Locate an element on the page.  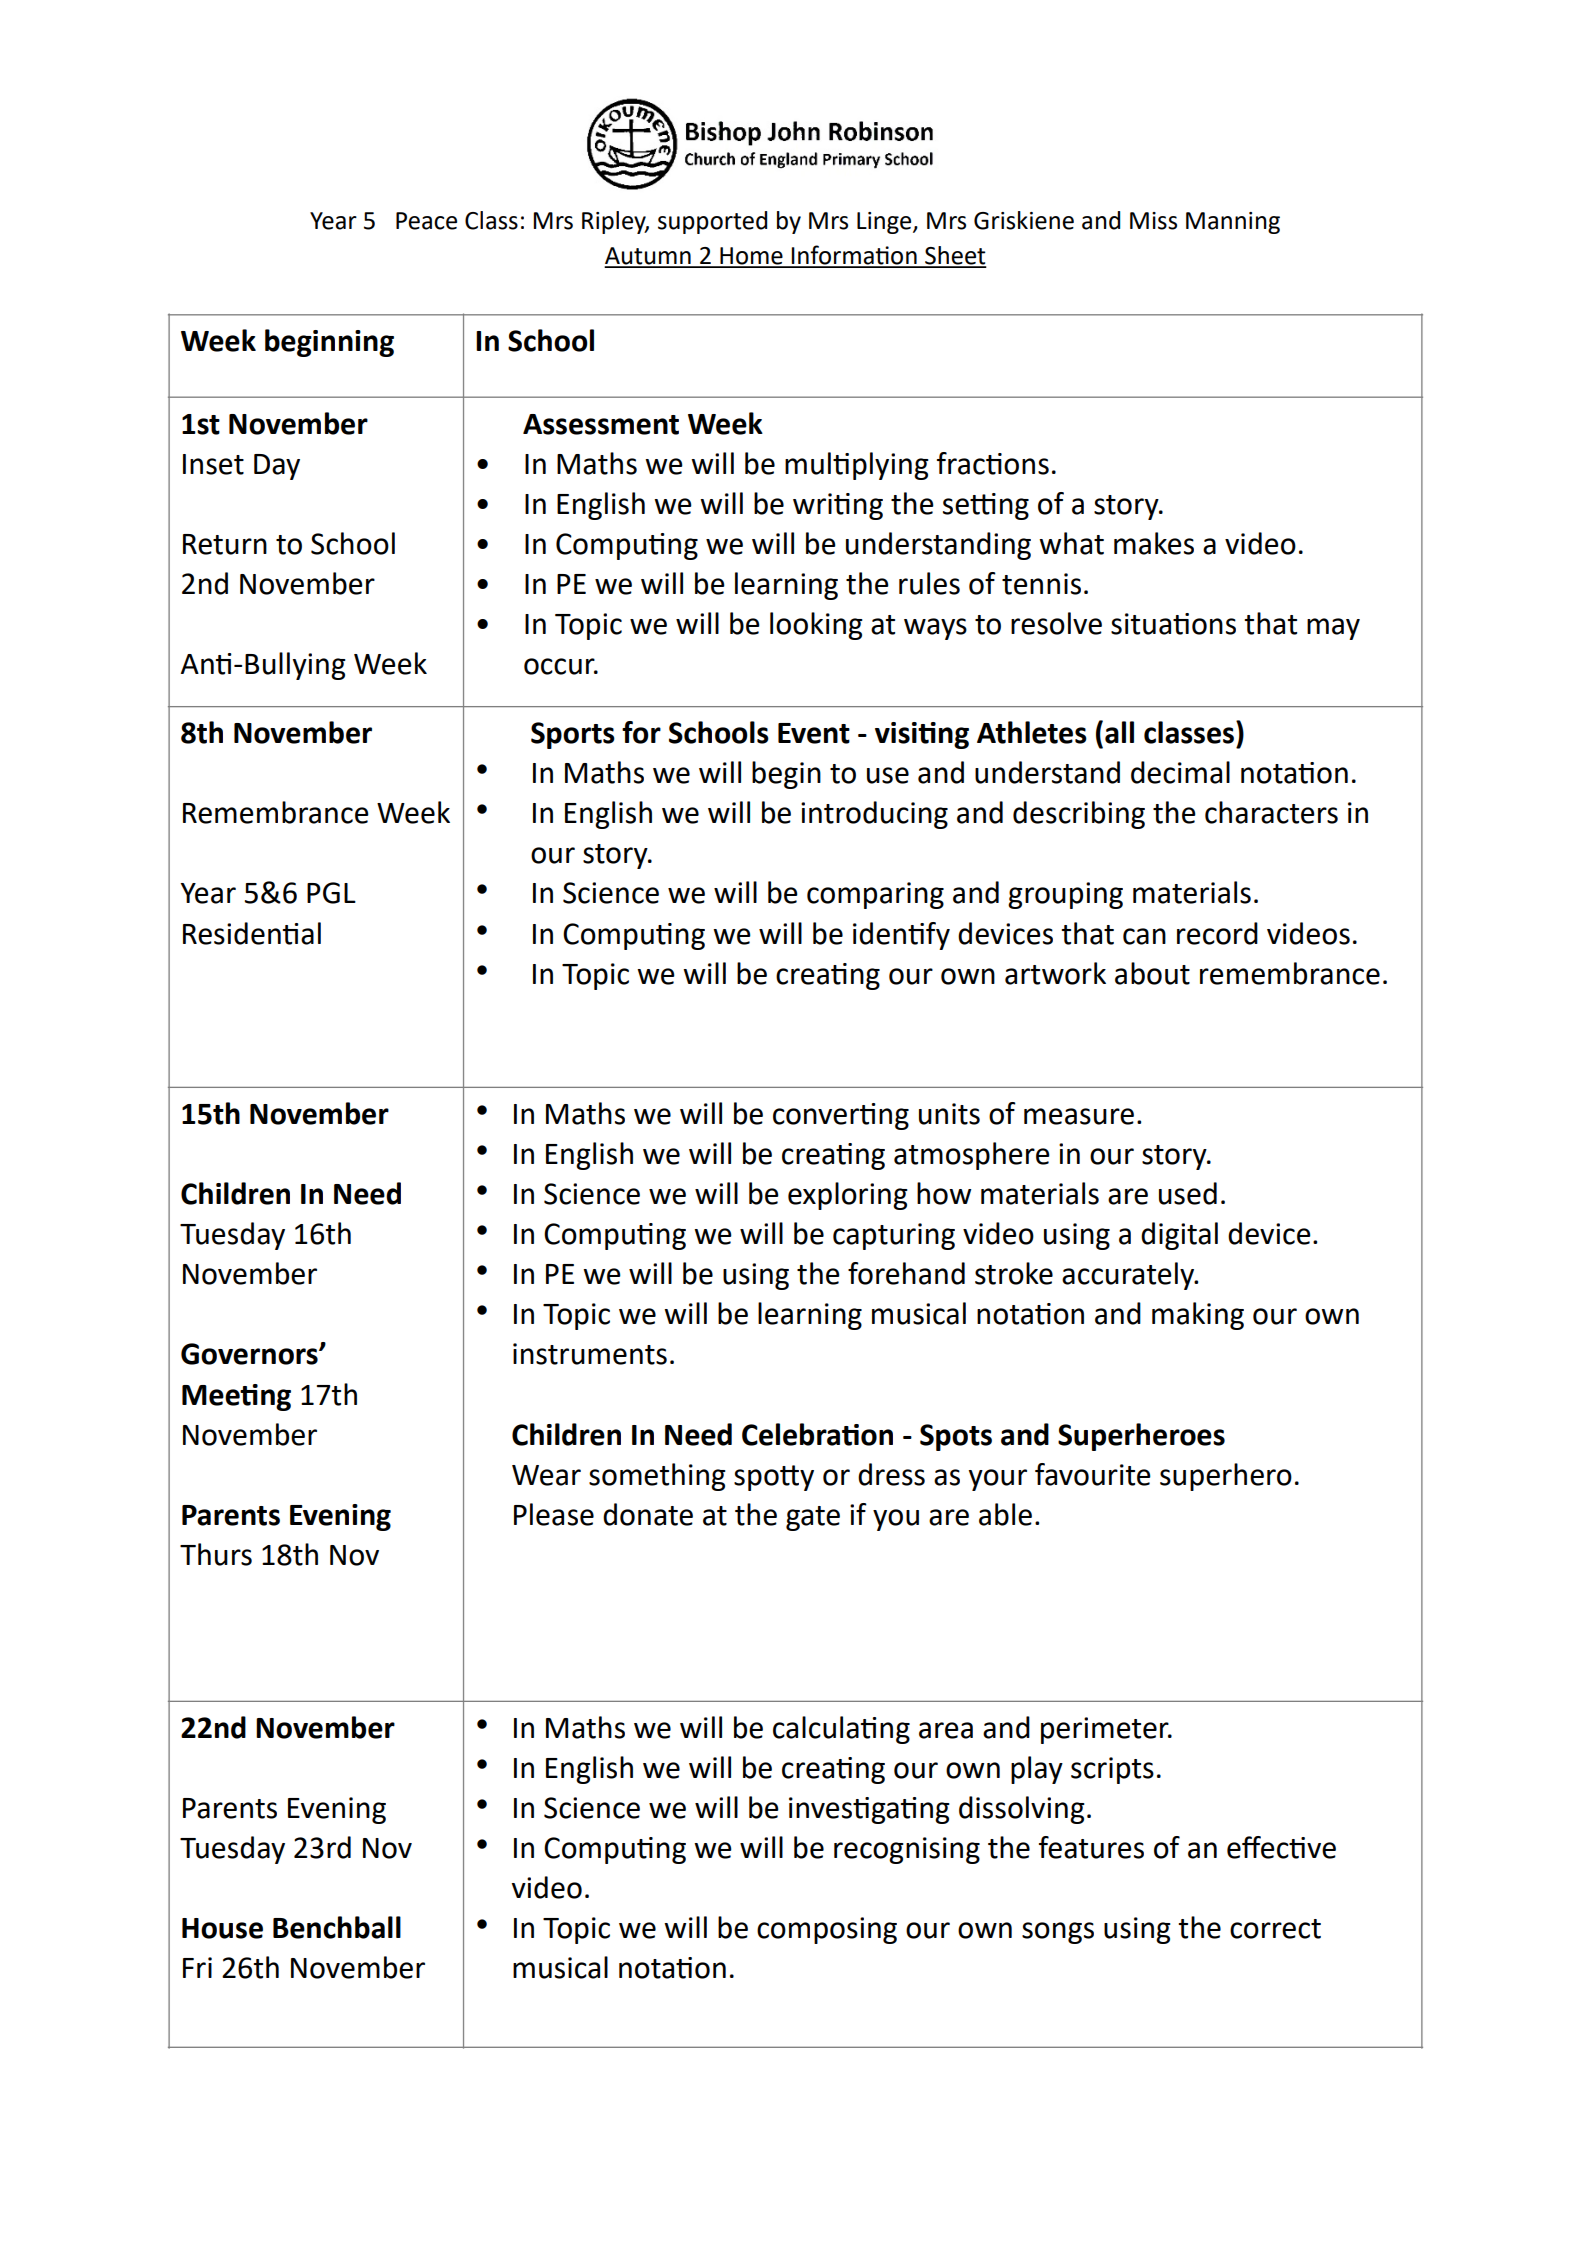
instruments is located at coordinates (590, 1354).
